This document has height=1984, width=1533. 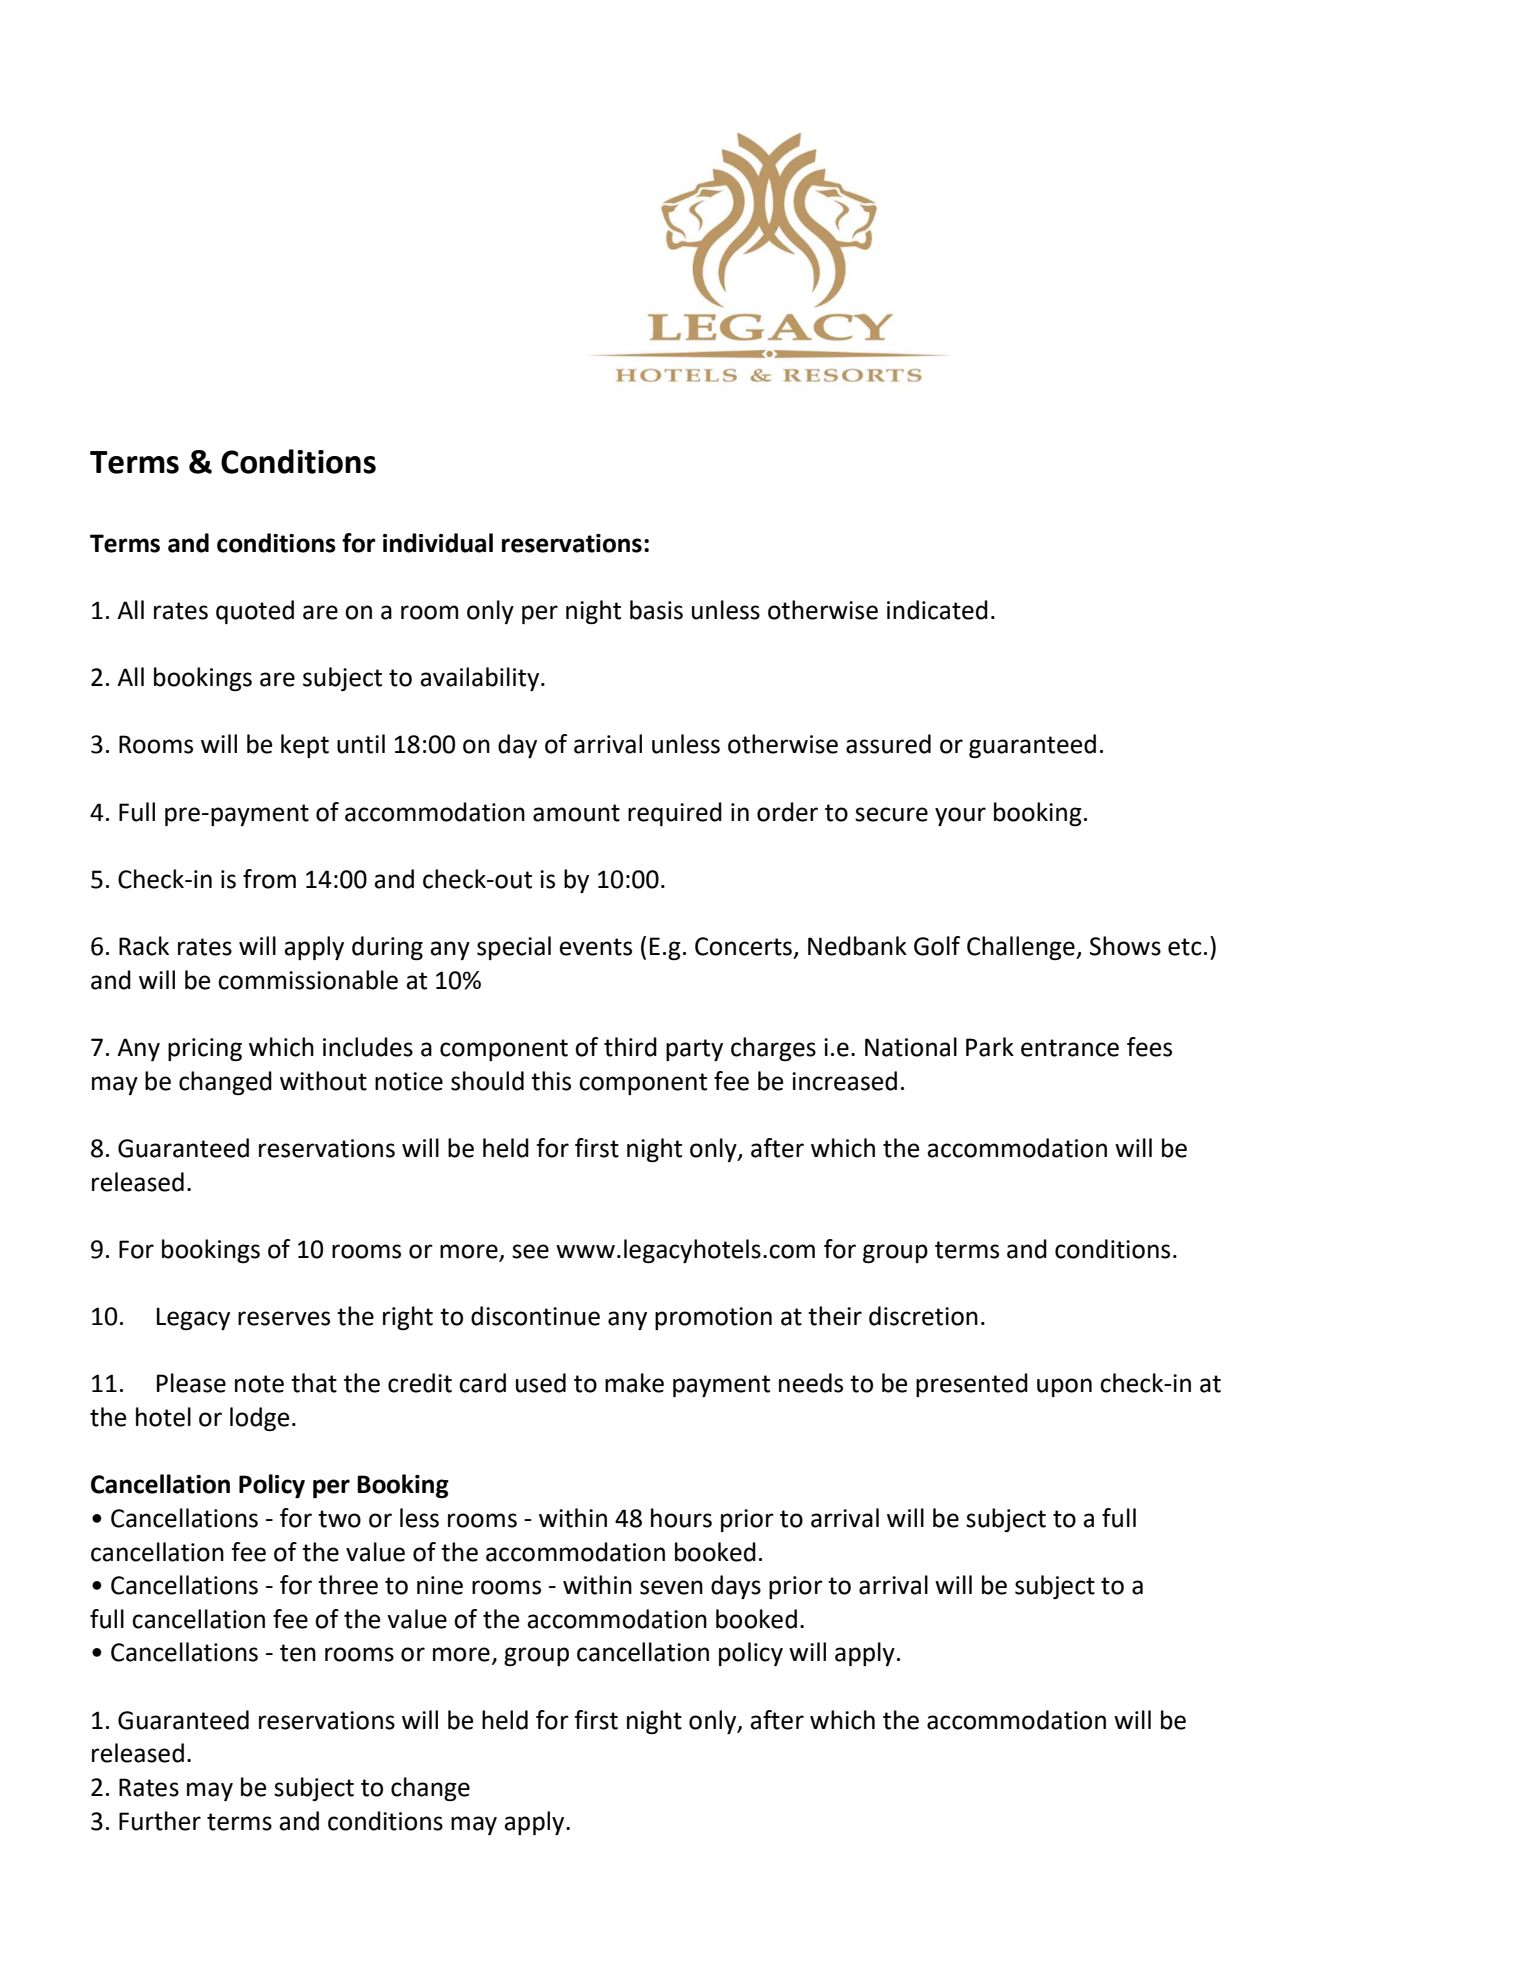 What do you see at coordinates (937, 610) in the document?
I see `indicated` at bounding box center [937, 610].
